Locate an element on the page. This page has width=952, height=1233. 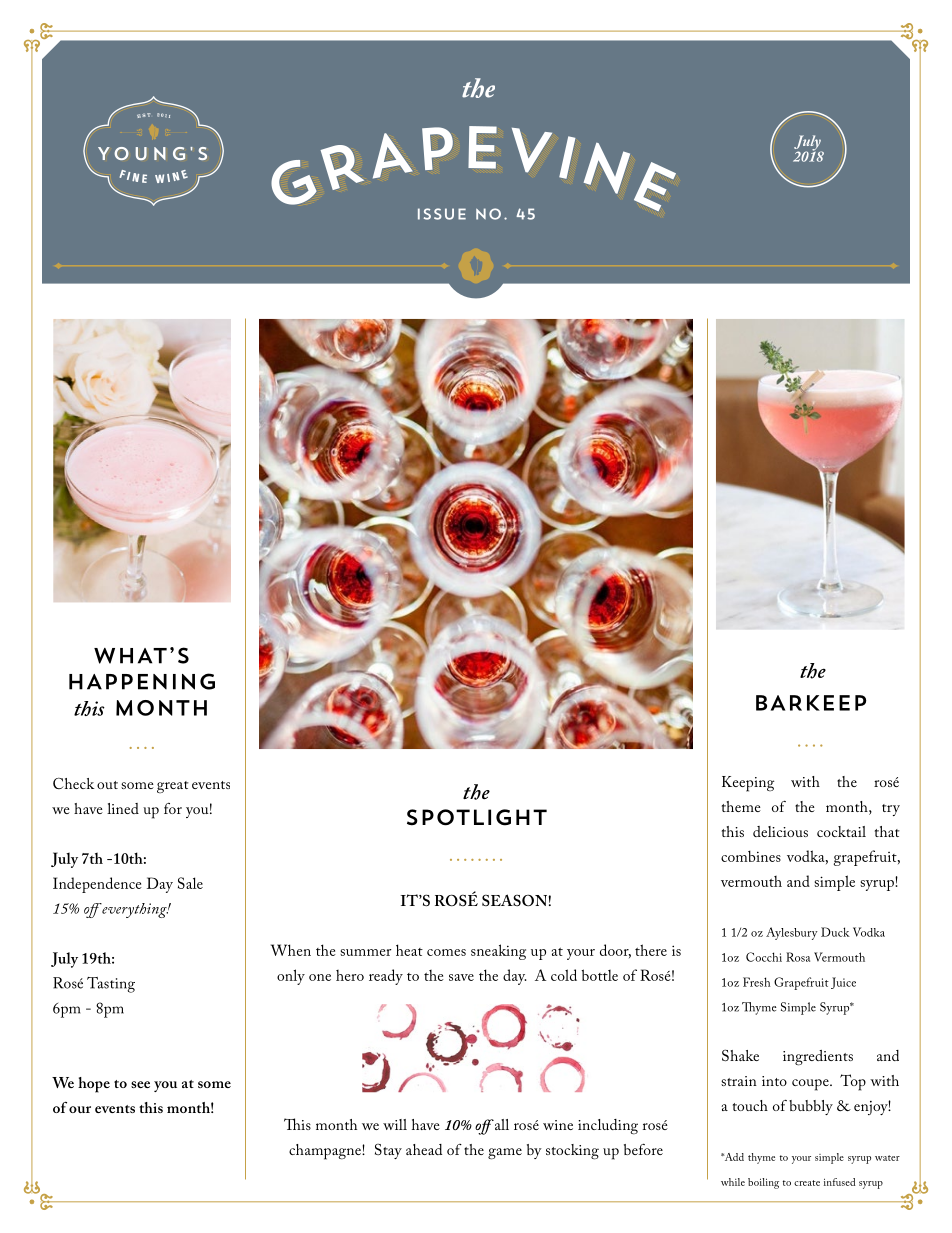
try is located at coordinates (891, 810).
